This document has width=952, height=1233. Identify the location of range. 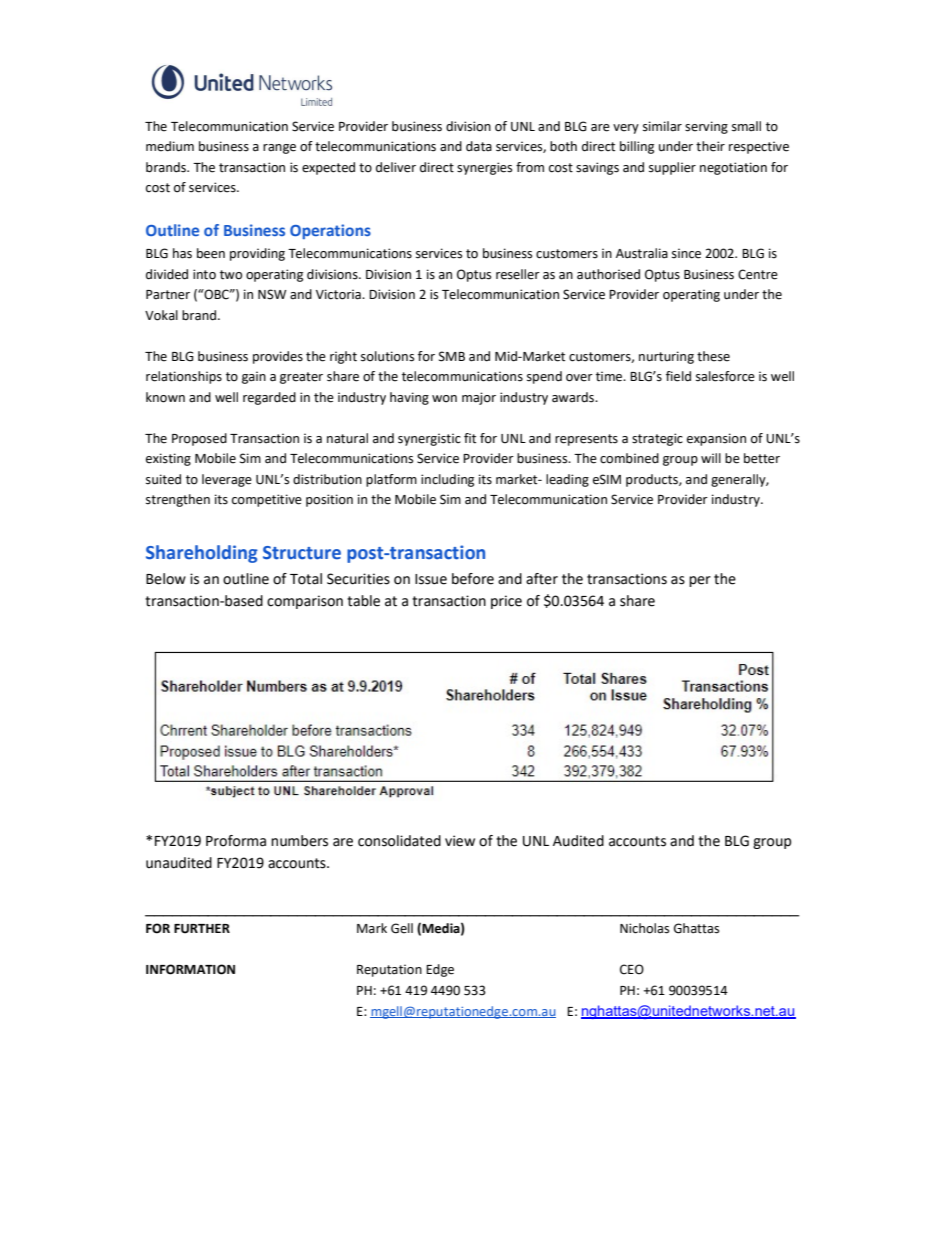
(279, 149).
